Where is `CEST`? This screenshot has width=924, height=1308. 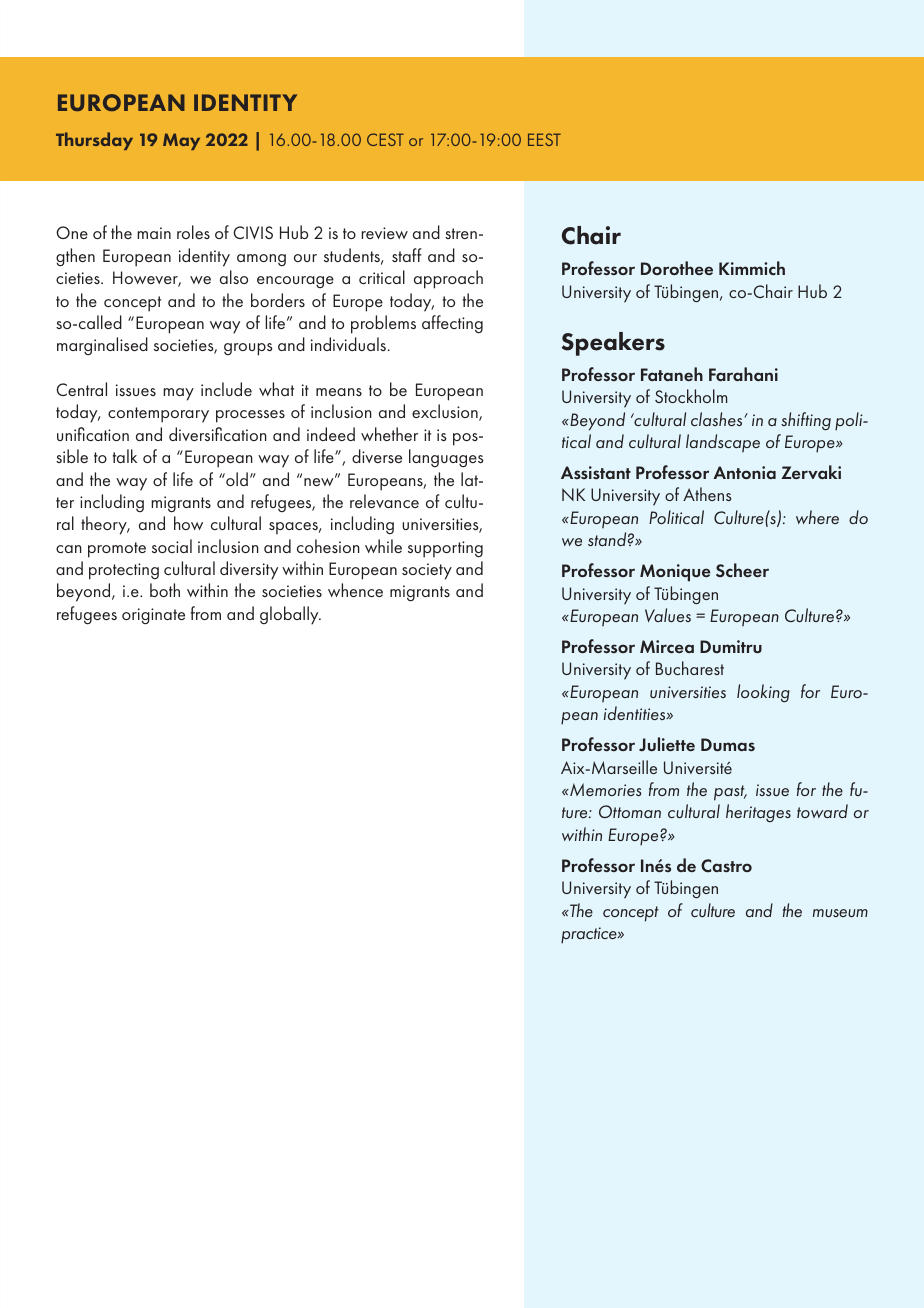
CEST is located at coordinates (385, 139).
